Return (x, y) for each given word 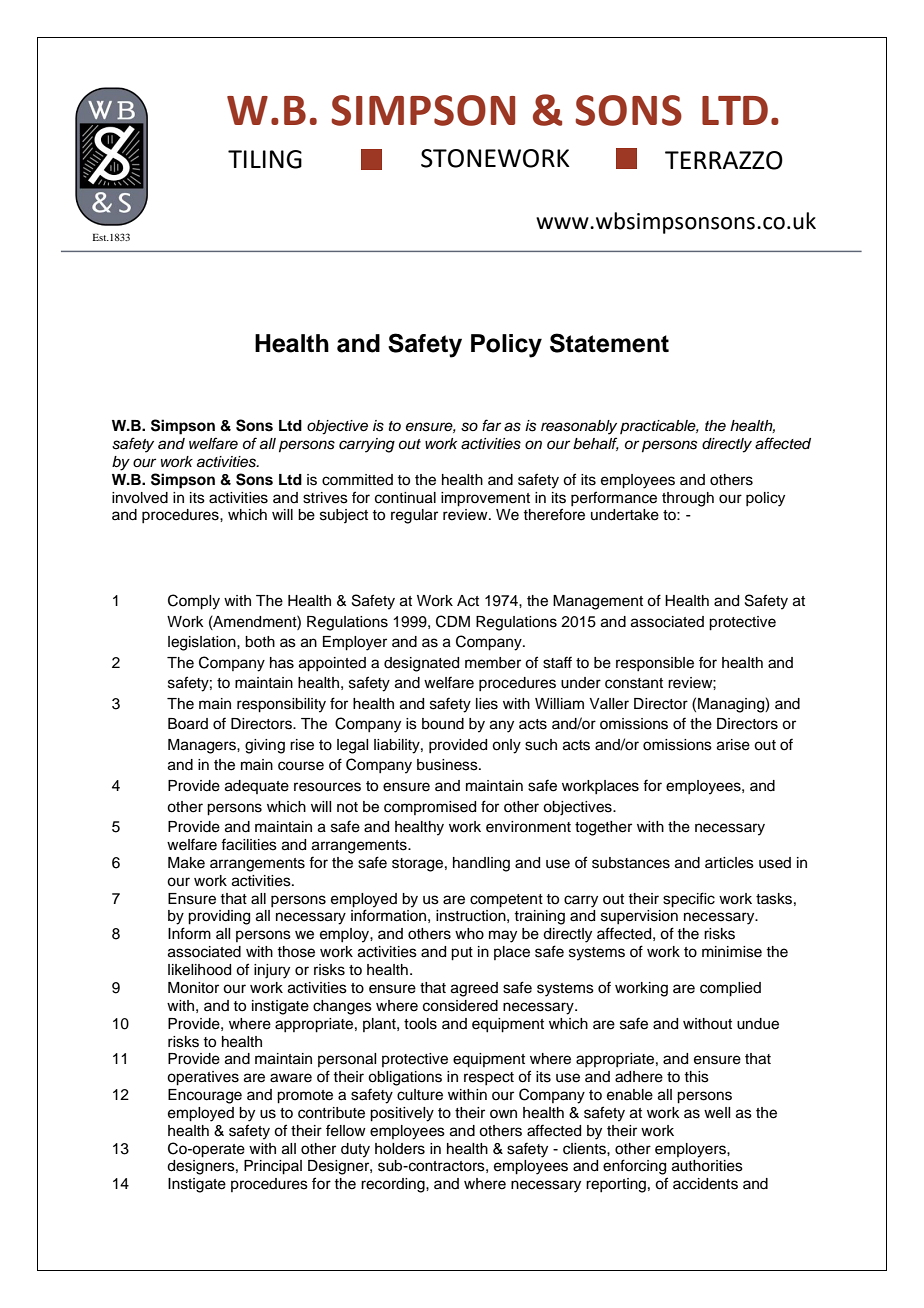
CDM (453, 621)
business (448, 765)
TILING (265, 159)
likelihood (199, 970)
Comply (194, 602)
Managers (203, 746)
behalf (596, 444)
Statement (609, 343)
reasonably (579, 427)
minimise (732, 952)
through (688, 499)
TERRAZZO (724, 160)
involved (140, 498)
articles (729, 863)
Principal (273, 1167)
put (462, 954)
